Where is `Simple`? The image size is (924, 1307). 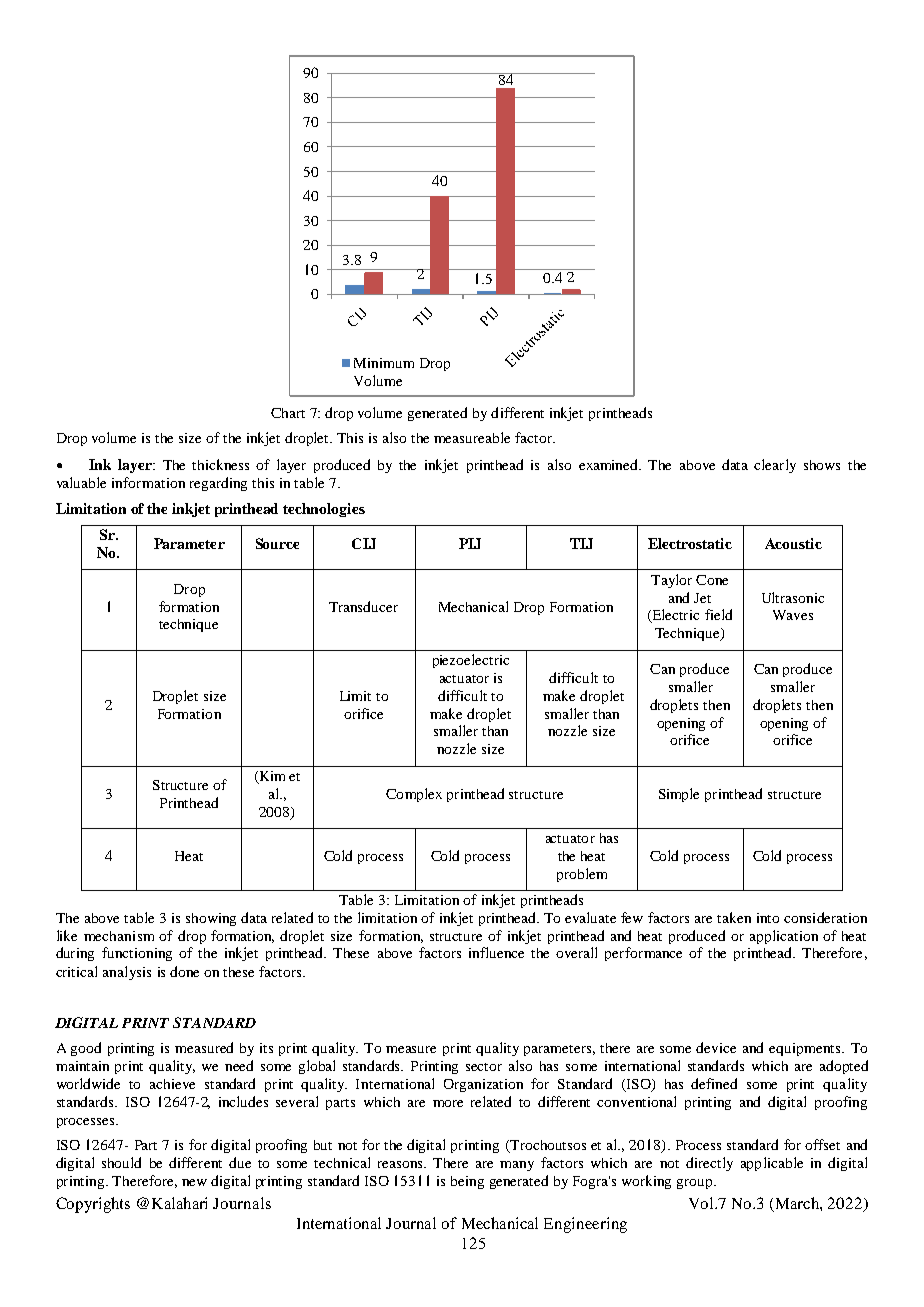
Simple is located at coordinates (679, 795).
